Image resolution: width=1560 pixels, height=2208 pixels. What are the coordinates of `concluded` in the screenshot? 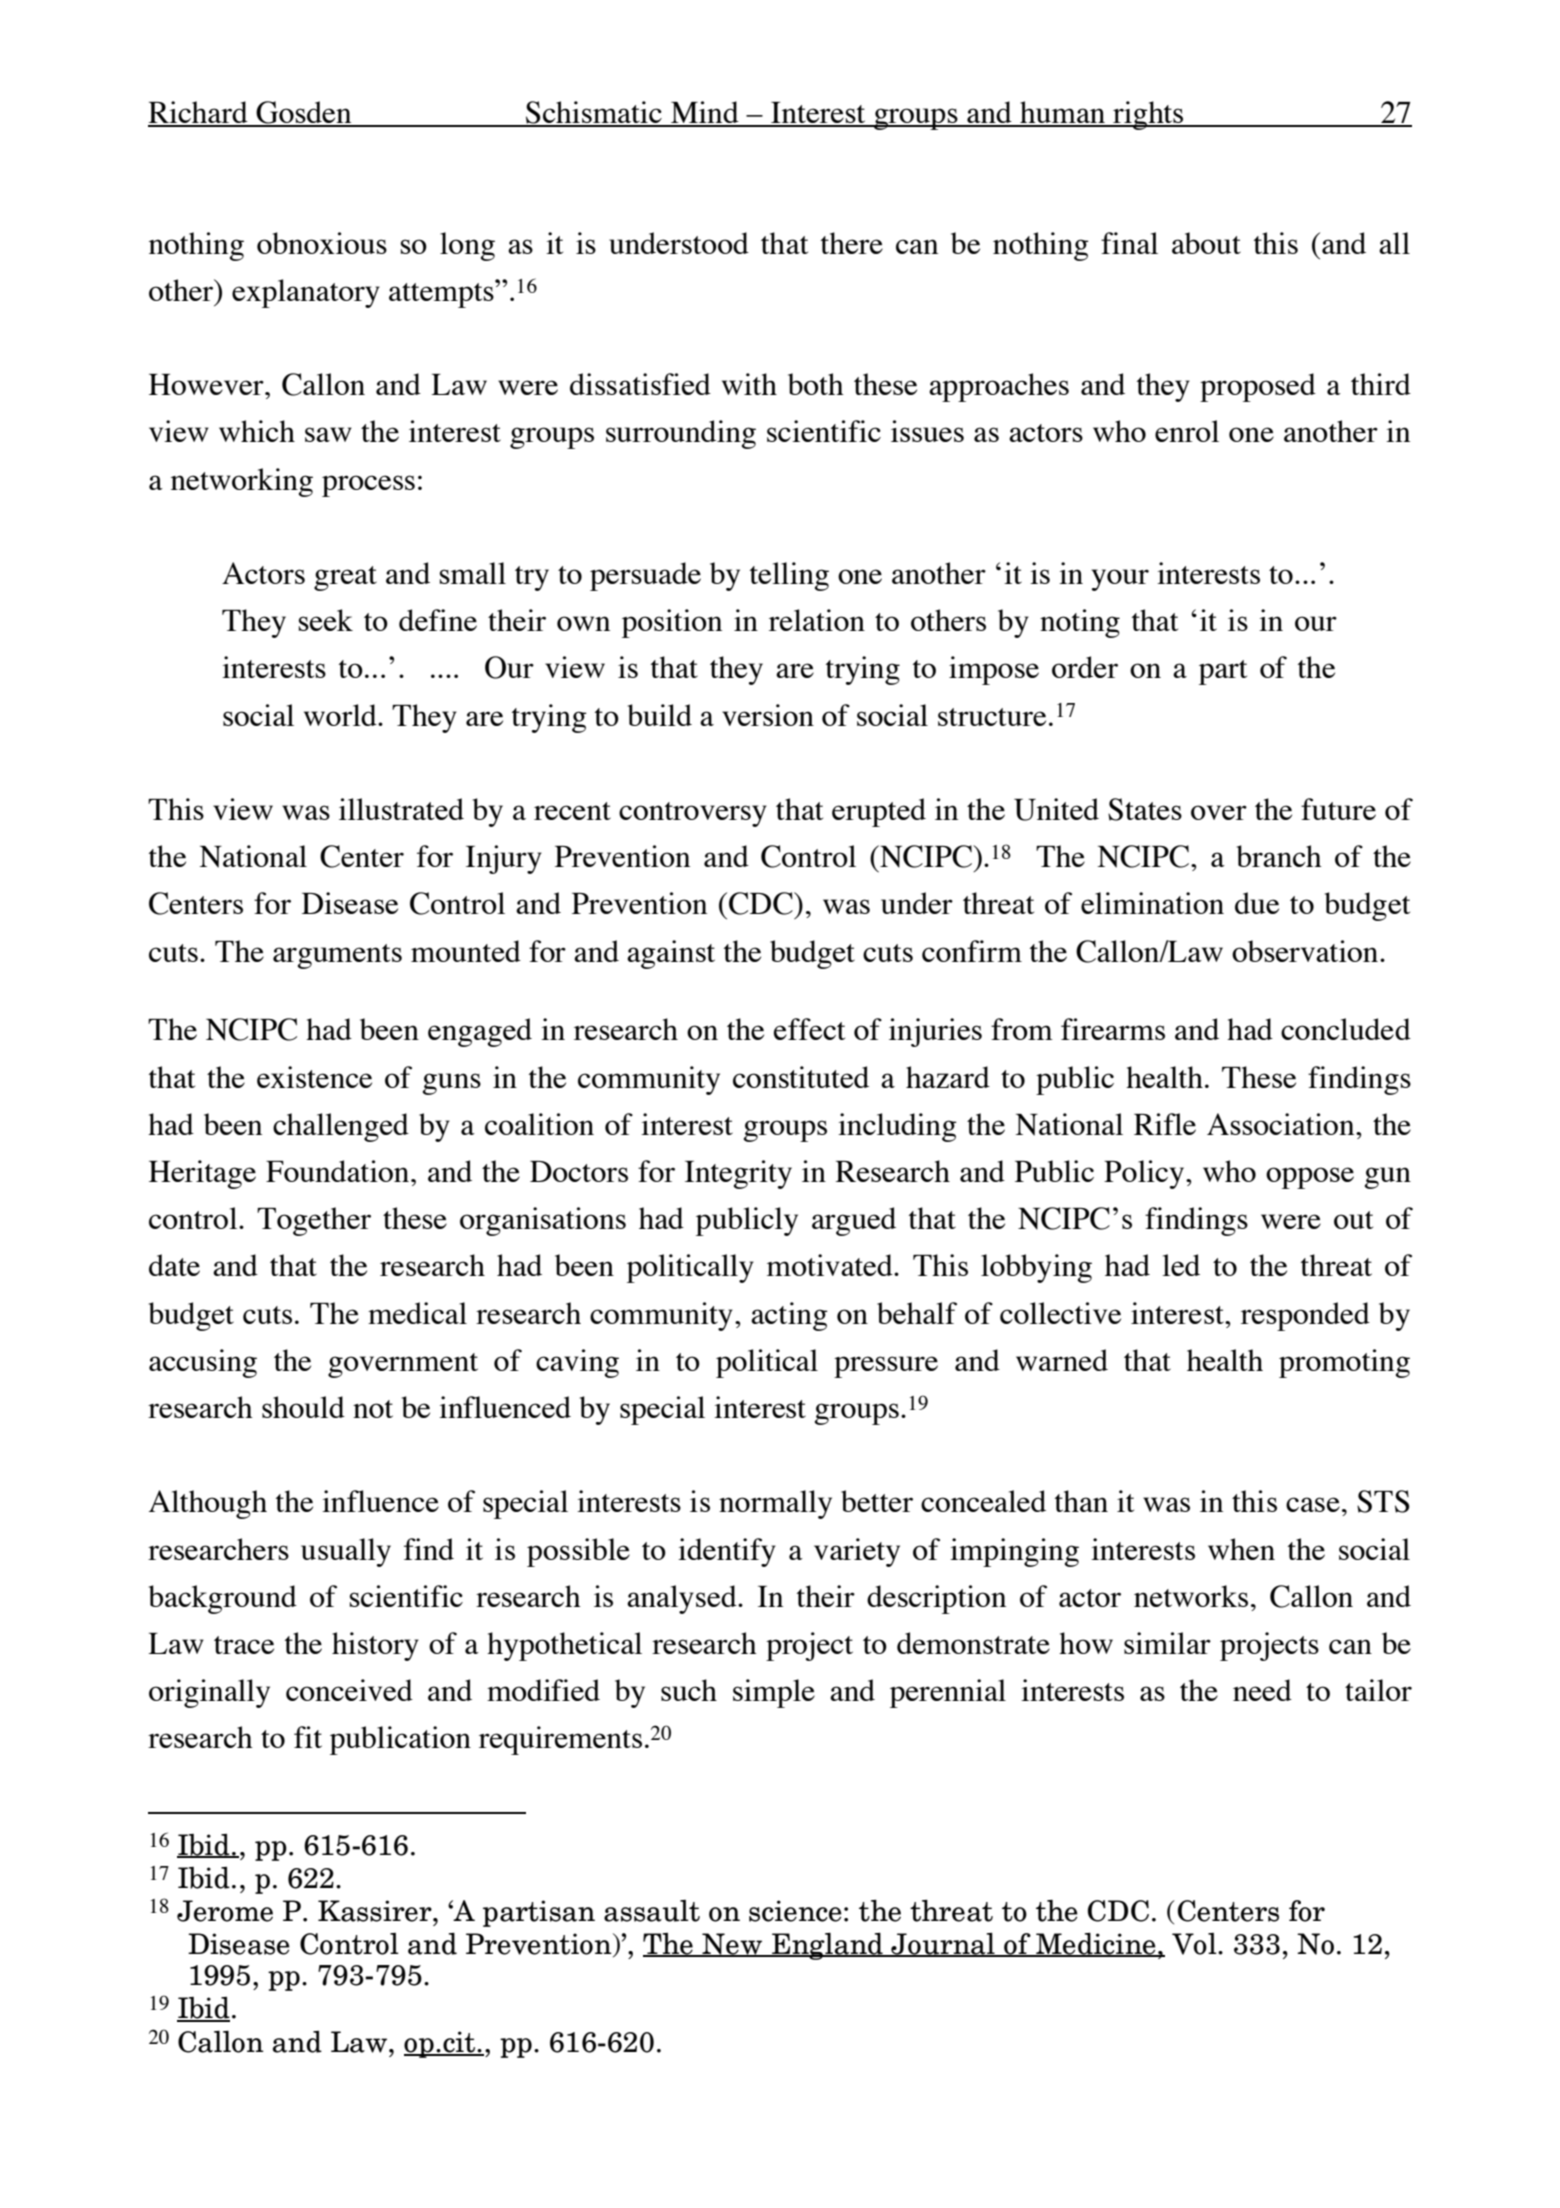 It's located at (1346, 1029).
